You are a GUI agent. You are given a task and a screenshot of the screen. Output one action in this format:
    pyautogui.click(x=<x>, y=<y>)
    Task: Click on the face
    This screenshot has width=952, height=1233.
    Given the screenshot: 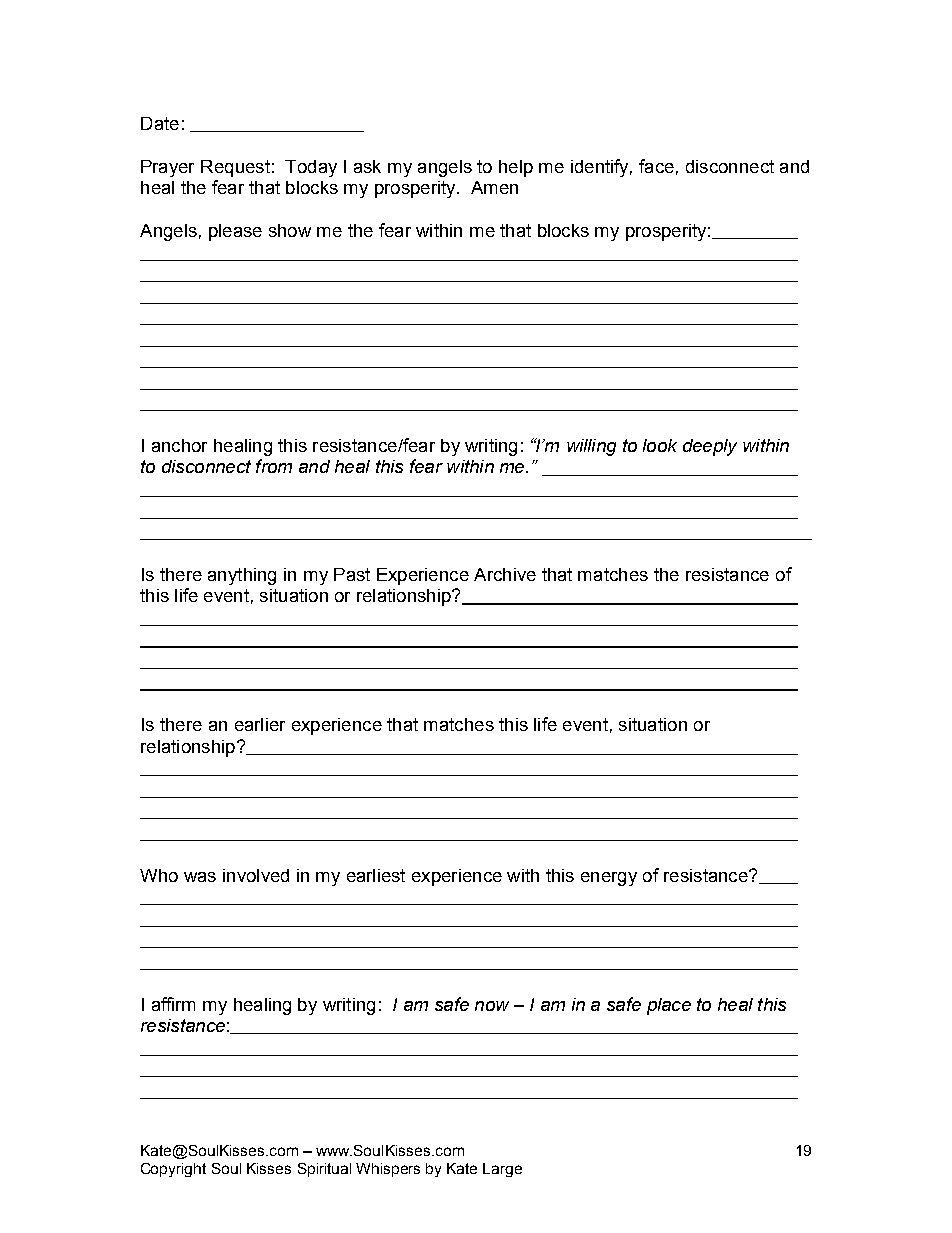 What is the action you would take?
    pyautogui.click(x=656, y=166)
